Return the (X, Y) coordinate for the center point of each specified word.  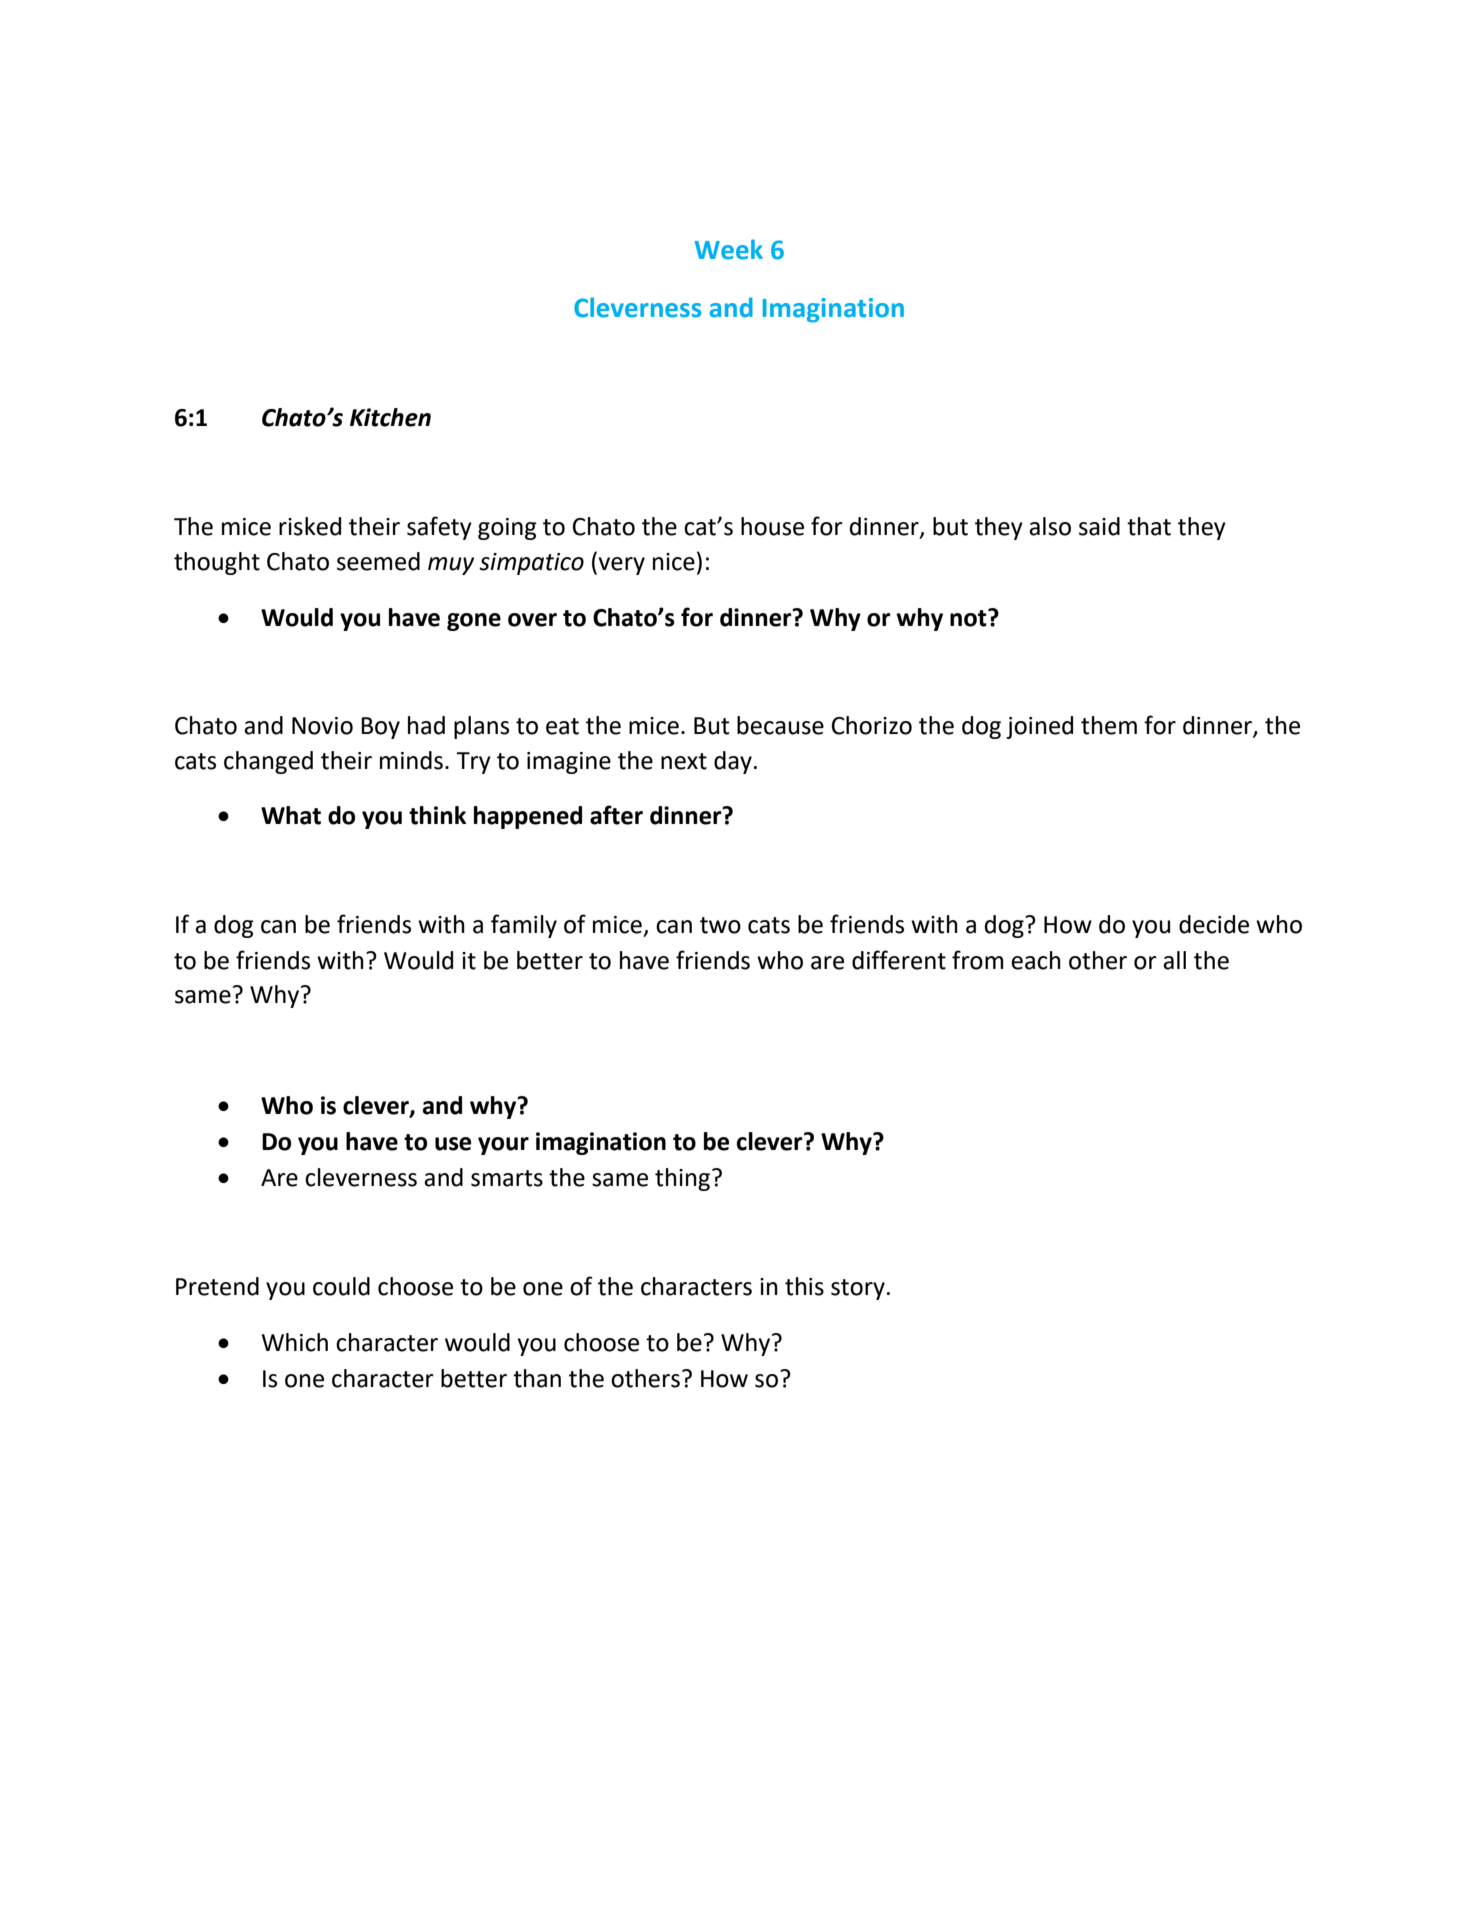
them (1109, 725)
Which (295, 1342)
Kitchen (390, 417)
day (733, 762)
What (291, 815)
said (1099, 526)
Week (729, 249)
